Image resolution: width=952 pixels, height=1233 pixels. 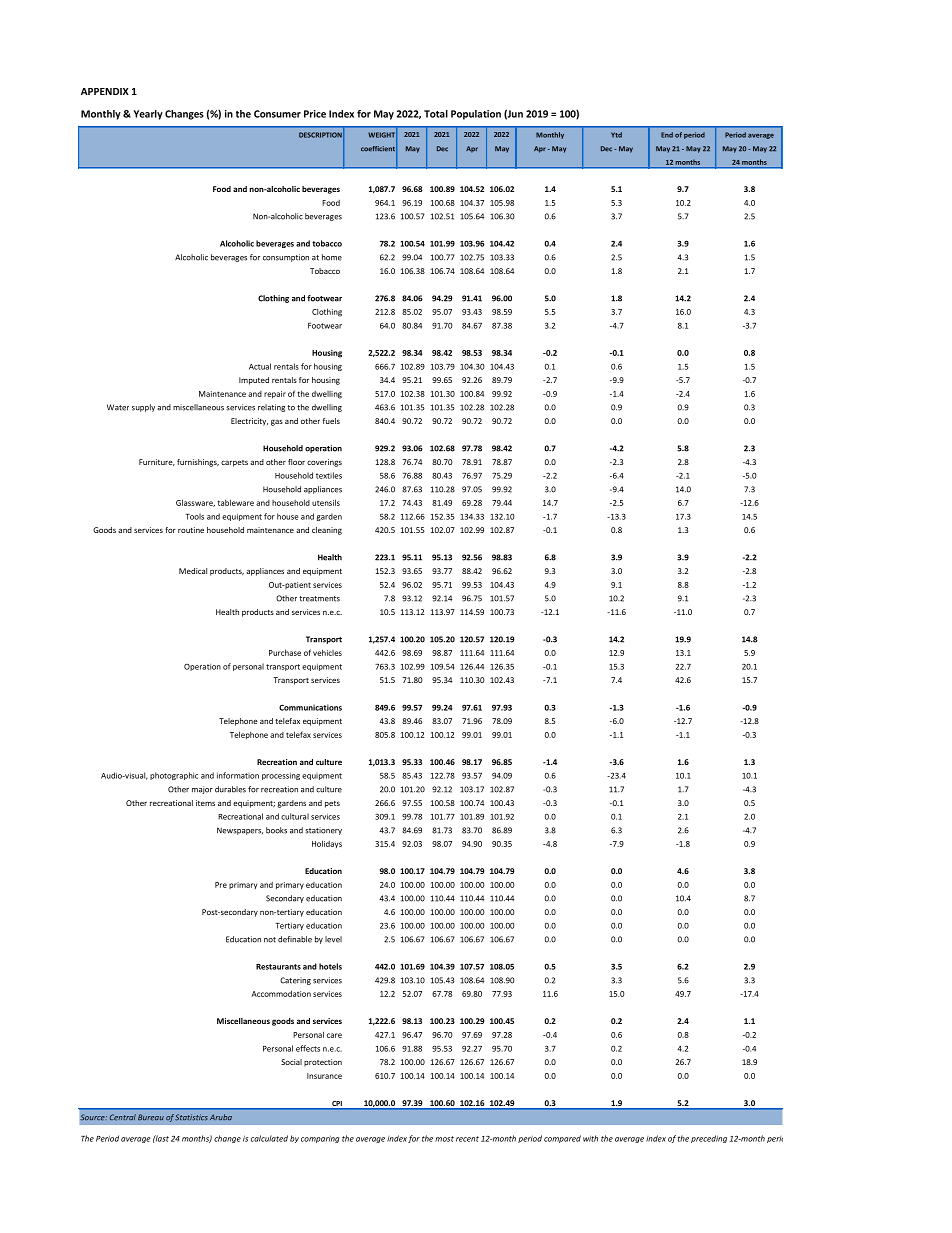 I want to click on Yearly, so click(x=148, y=115).
